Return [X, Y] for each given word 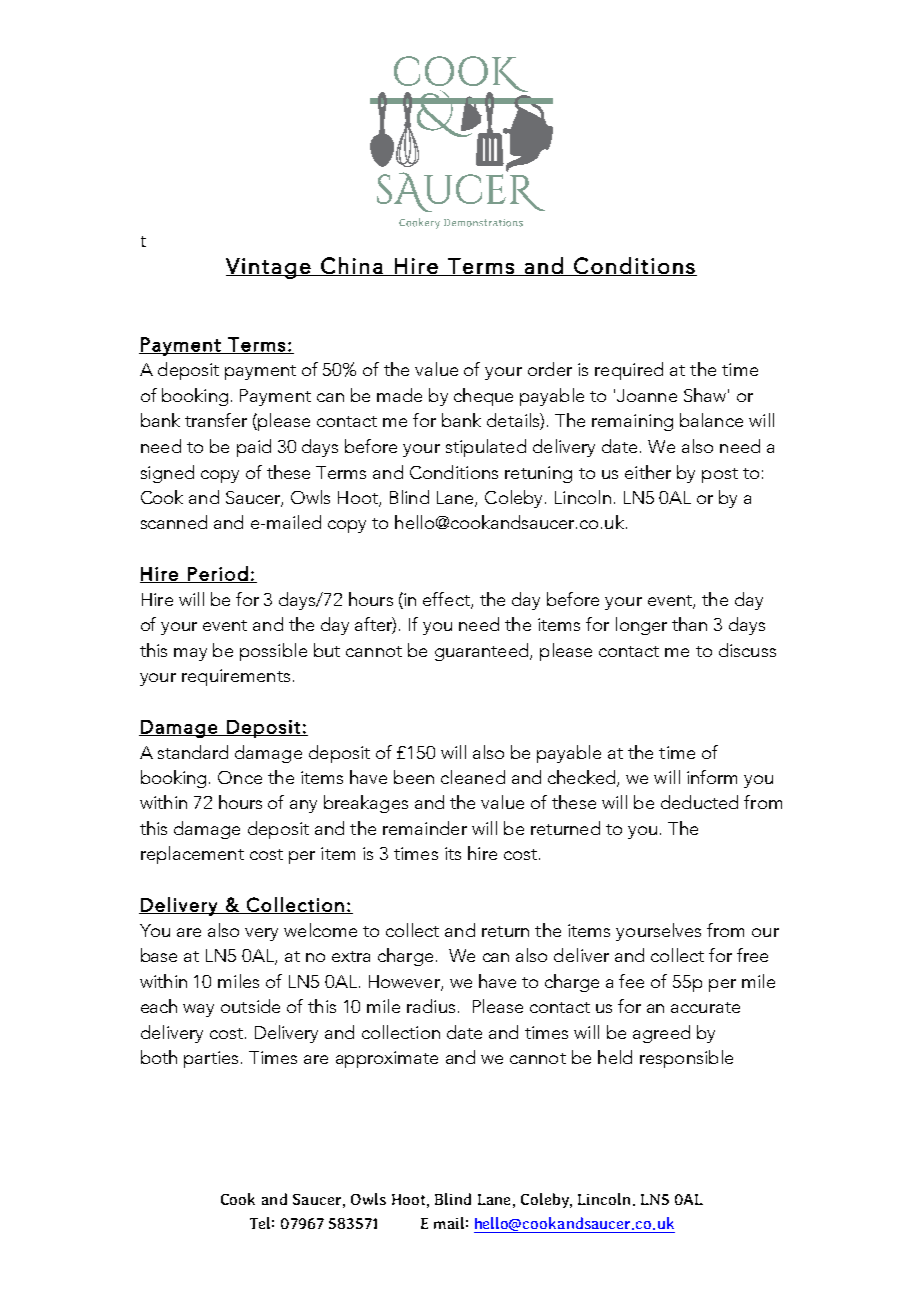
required [629, 371]
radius [431, 1006]
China [352, 266]
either [648, 472]
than [689, 624]
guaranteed [483, 652]
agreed [661, 1034]
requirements [236, 677]
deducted [699, 802]
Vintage [269, 268]
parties [211, 1059]
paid [254, 448]
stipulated [486, 448]
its [453, 853]
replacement [192, 855]
